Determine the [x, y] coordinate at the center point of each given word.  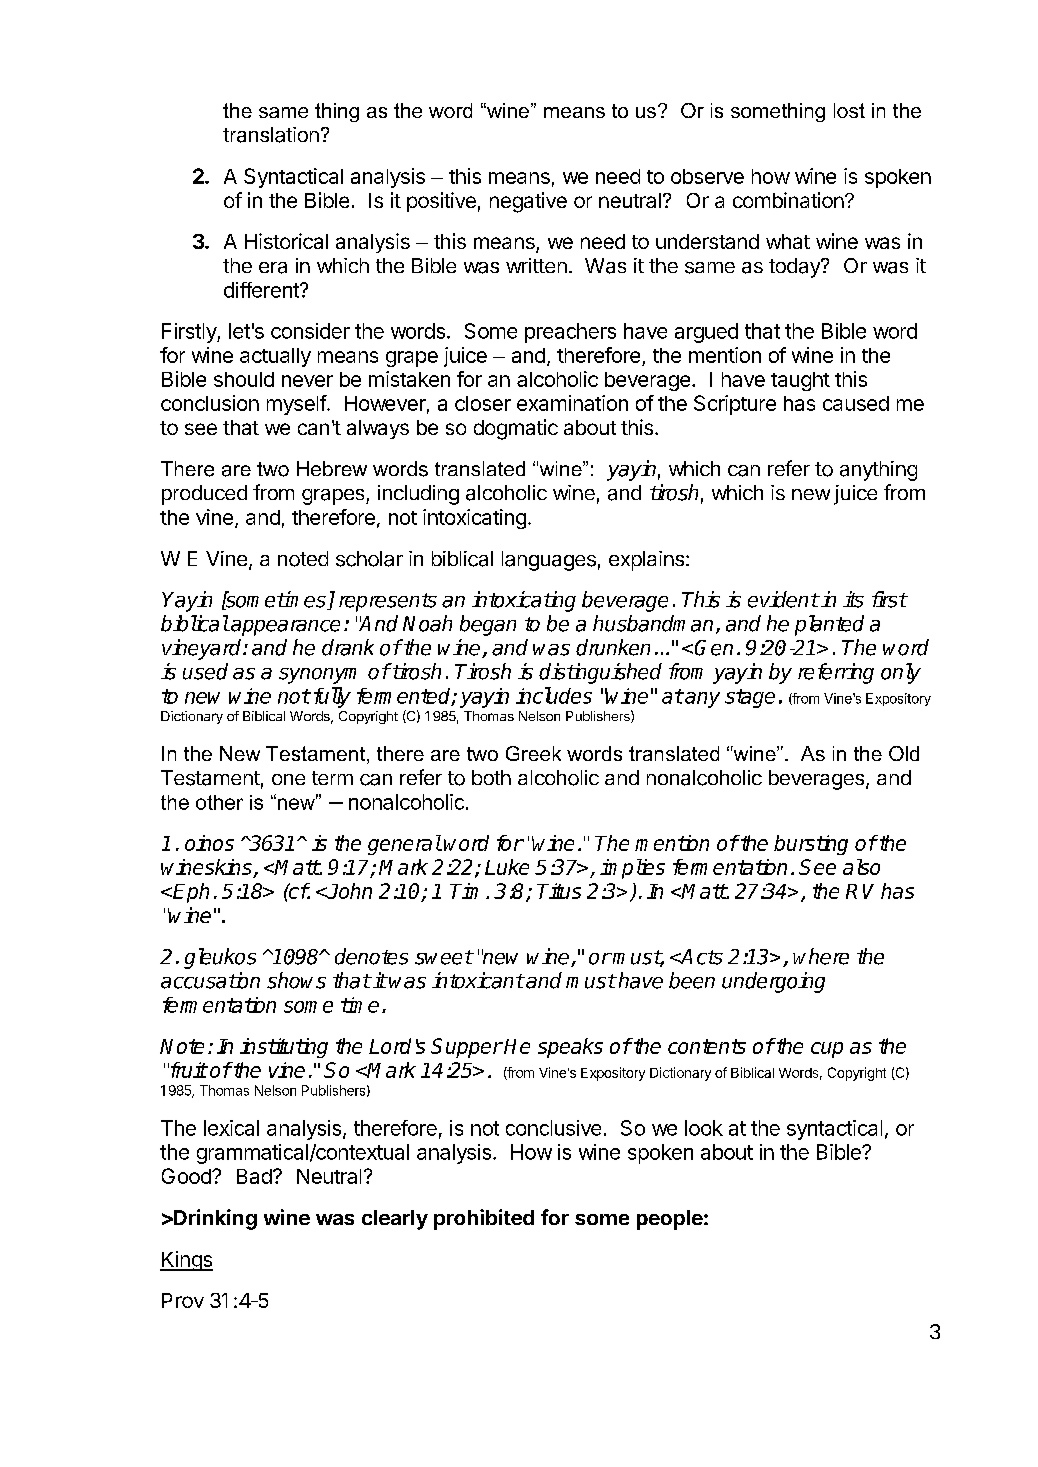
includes [554, 695]
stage [750, 698]
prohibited [484, 1219]
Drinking [214, 1219]
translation [271, 135]
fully [332, 697]
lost [849, 110]
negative [528, 202]
